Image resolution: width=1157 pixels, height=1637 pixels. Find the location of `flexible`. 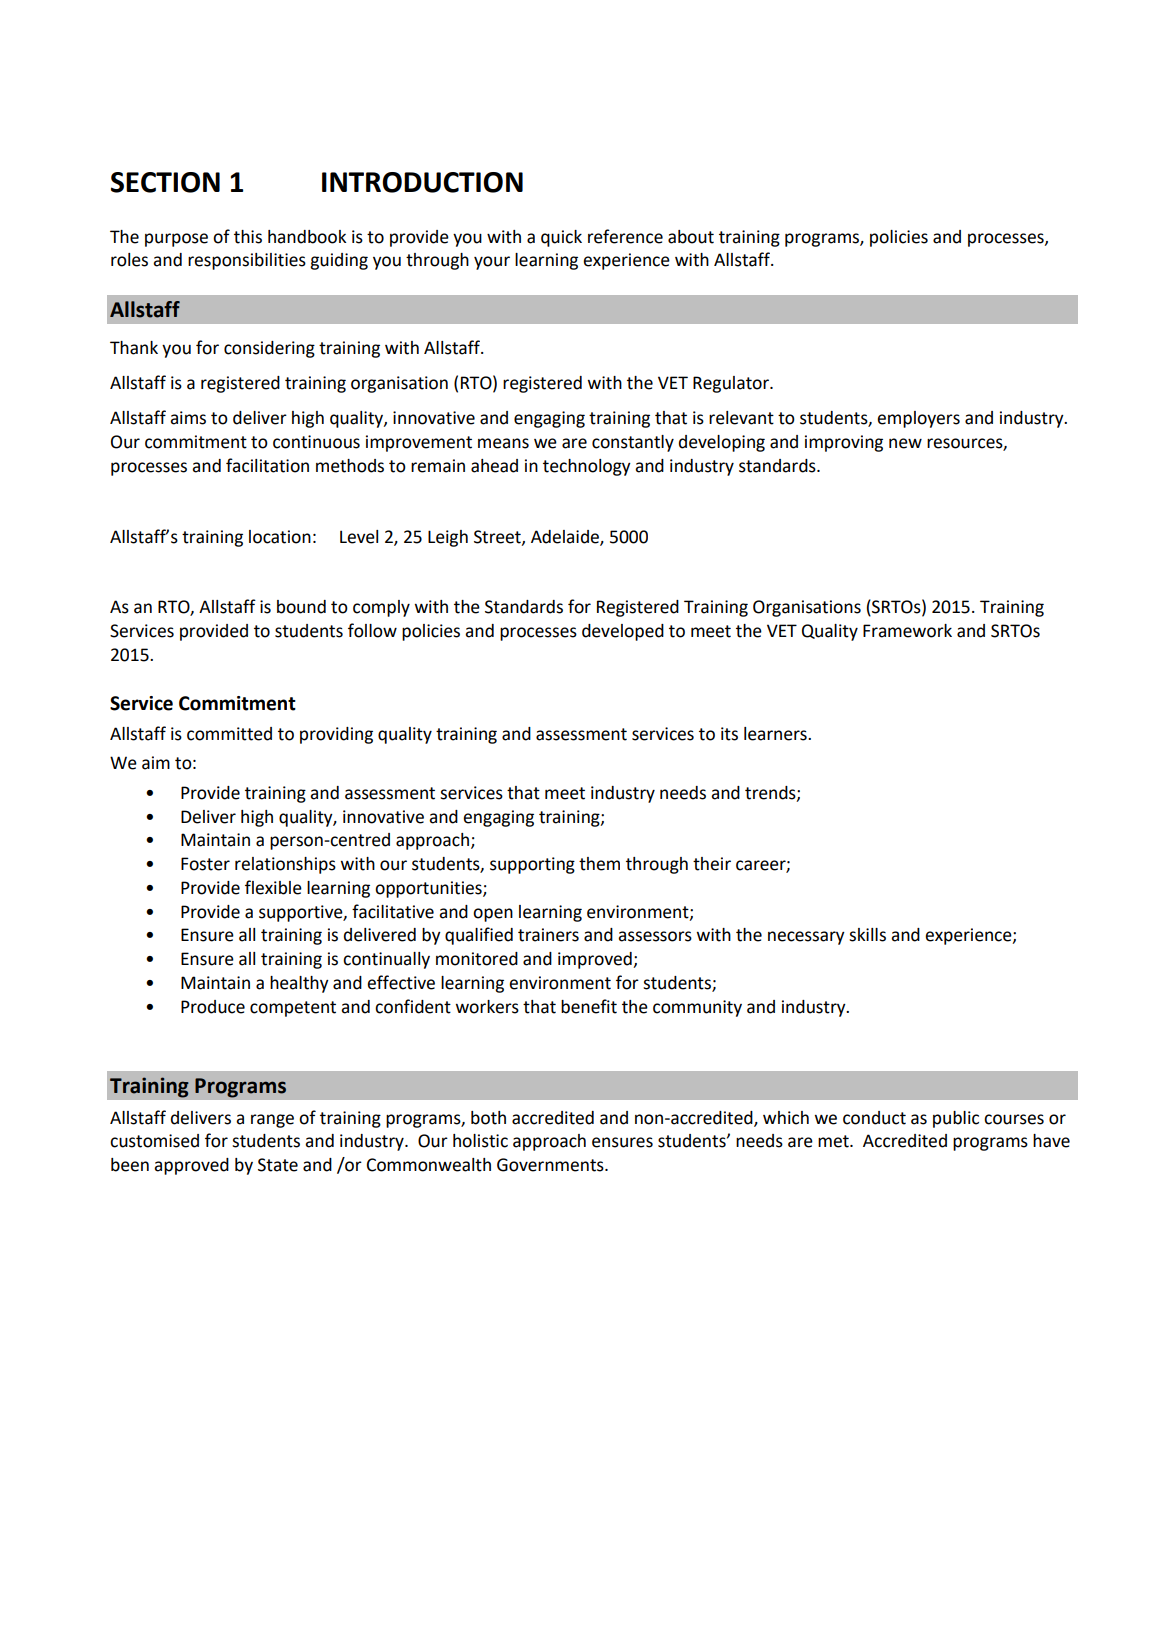

flexible is located at coordinates (273, 887).
